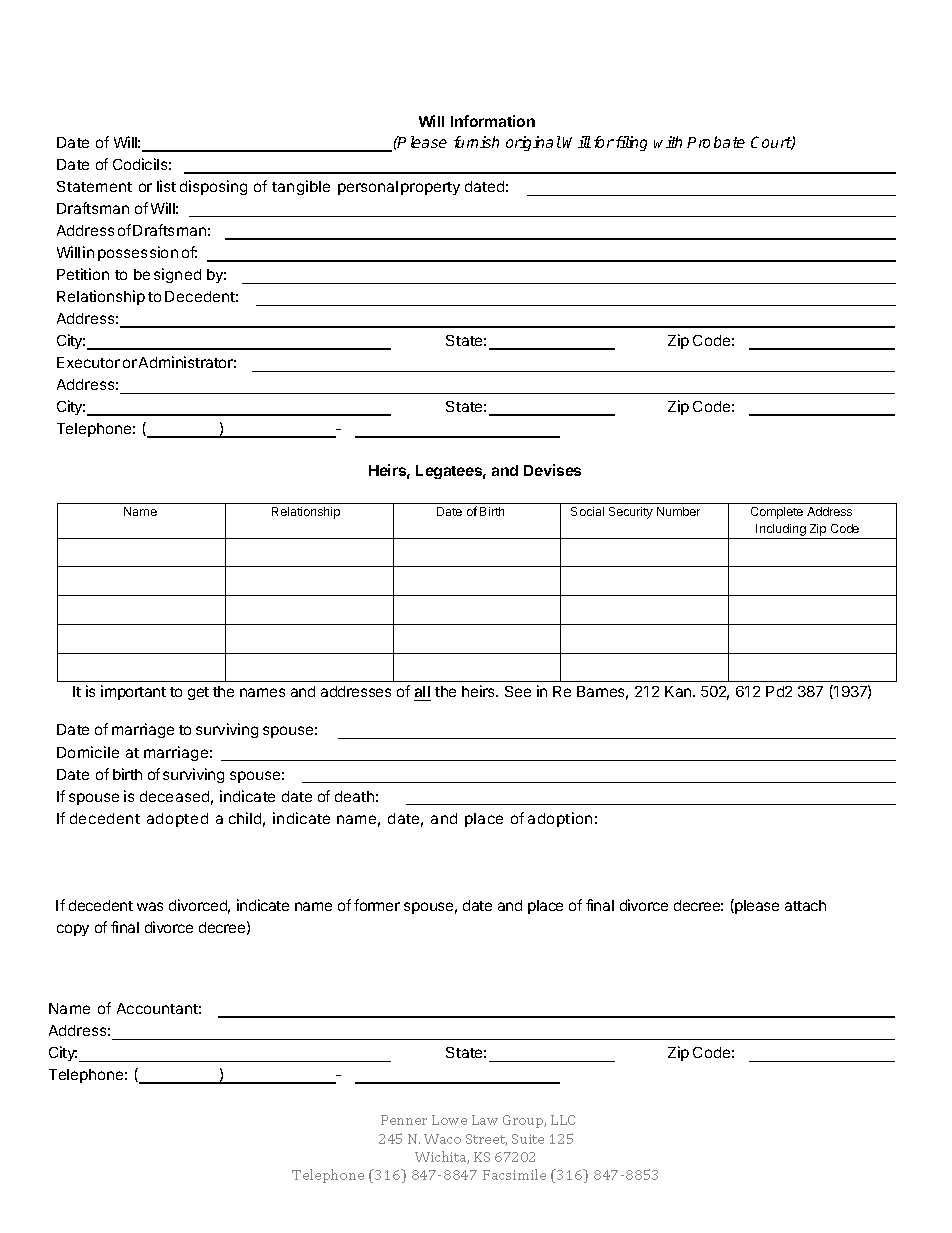 The width and height of the image is (952, 1233). What do you see at coordinates (552, 470) in the image?
I see `Devises` at bounding box center [552, 470].
